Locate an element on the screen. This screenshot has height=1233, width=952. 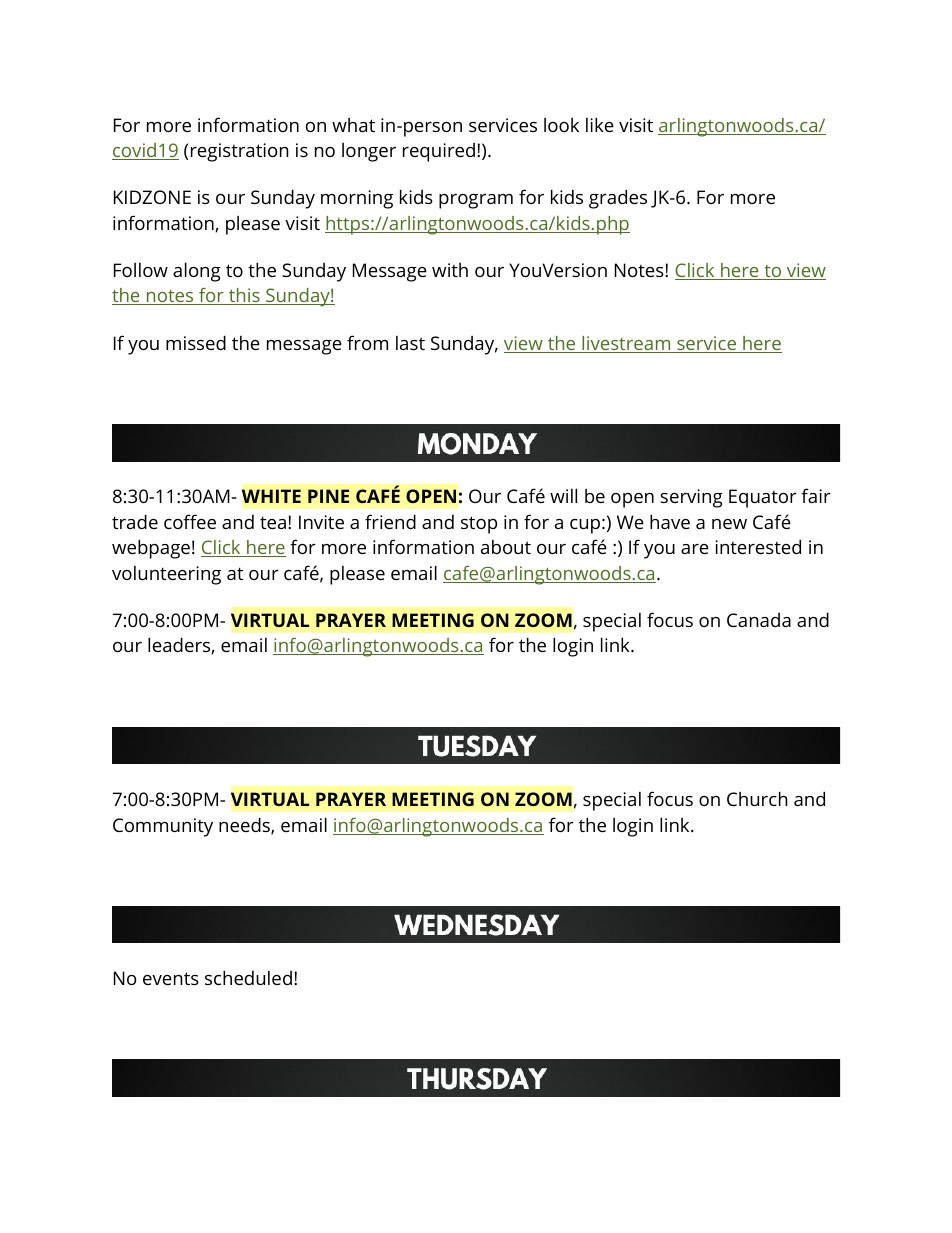
needs is located at coordinates (245, 826).
